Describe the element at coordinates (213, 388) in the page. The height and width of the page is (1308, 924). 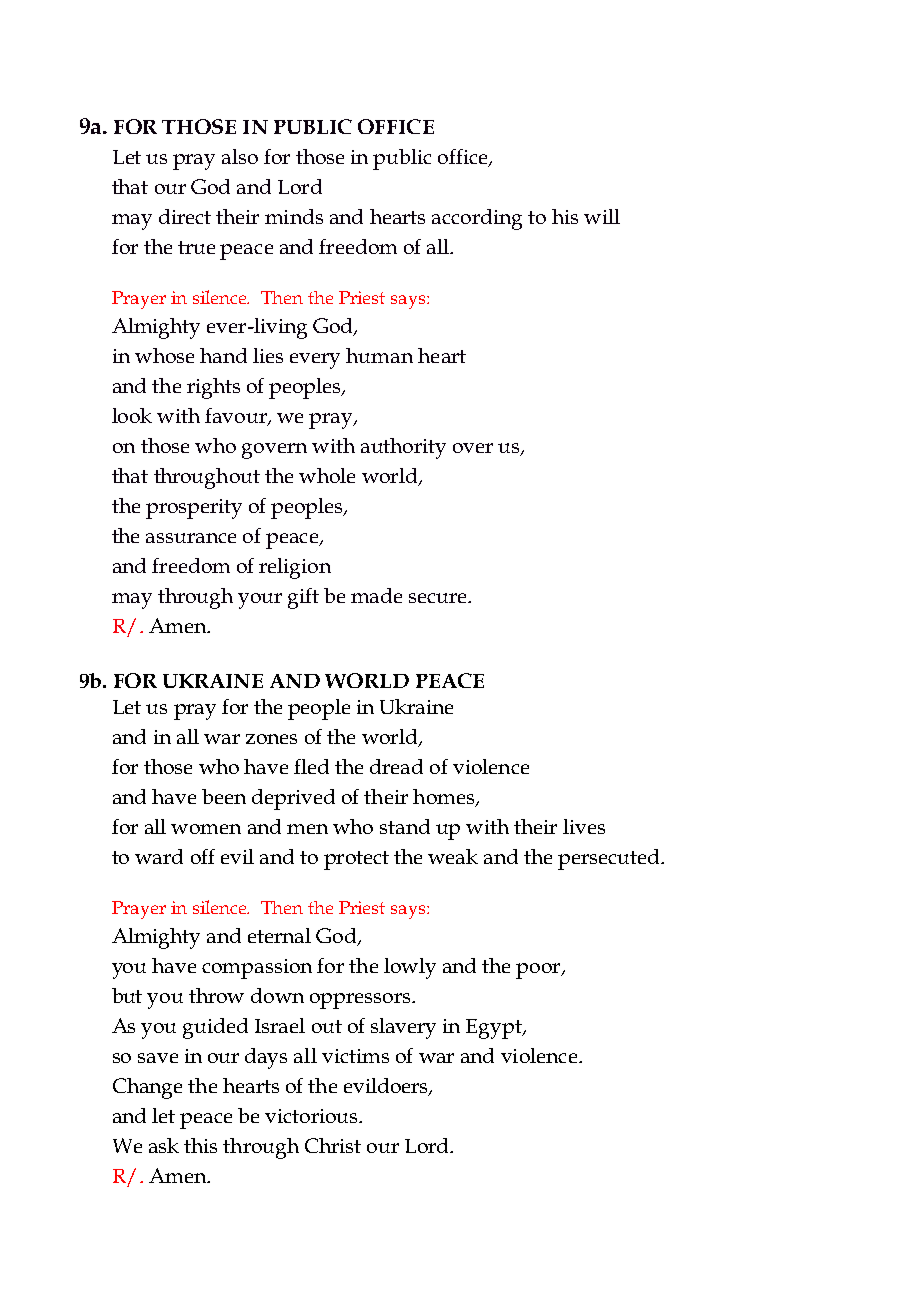
I see `rights` at that location.
